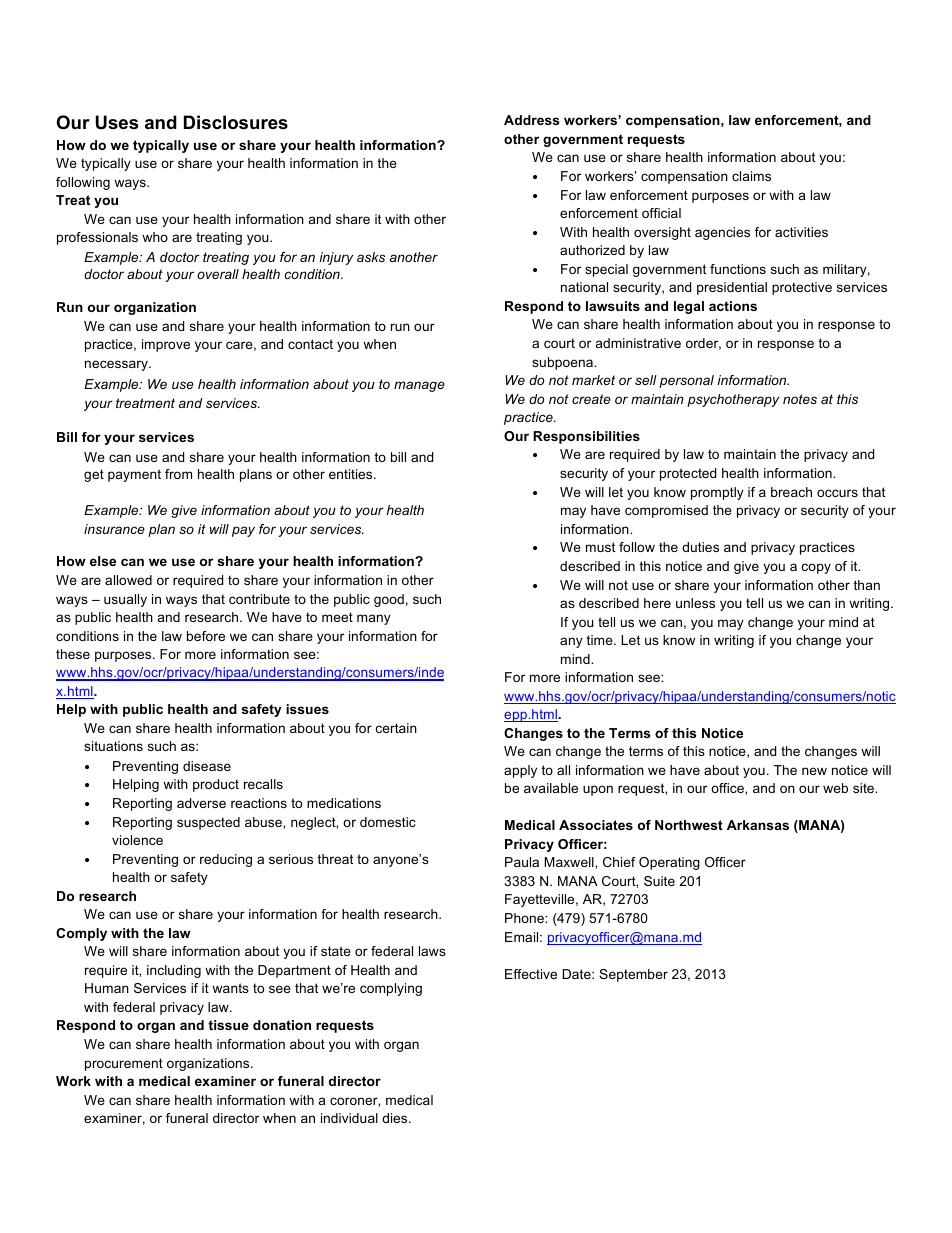 This page has height=1233, width=952. What do you see at coordinates (751, 176) in the page?
I see `claims` at bounding box center [751, 176].
